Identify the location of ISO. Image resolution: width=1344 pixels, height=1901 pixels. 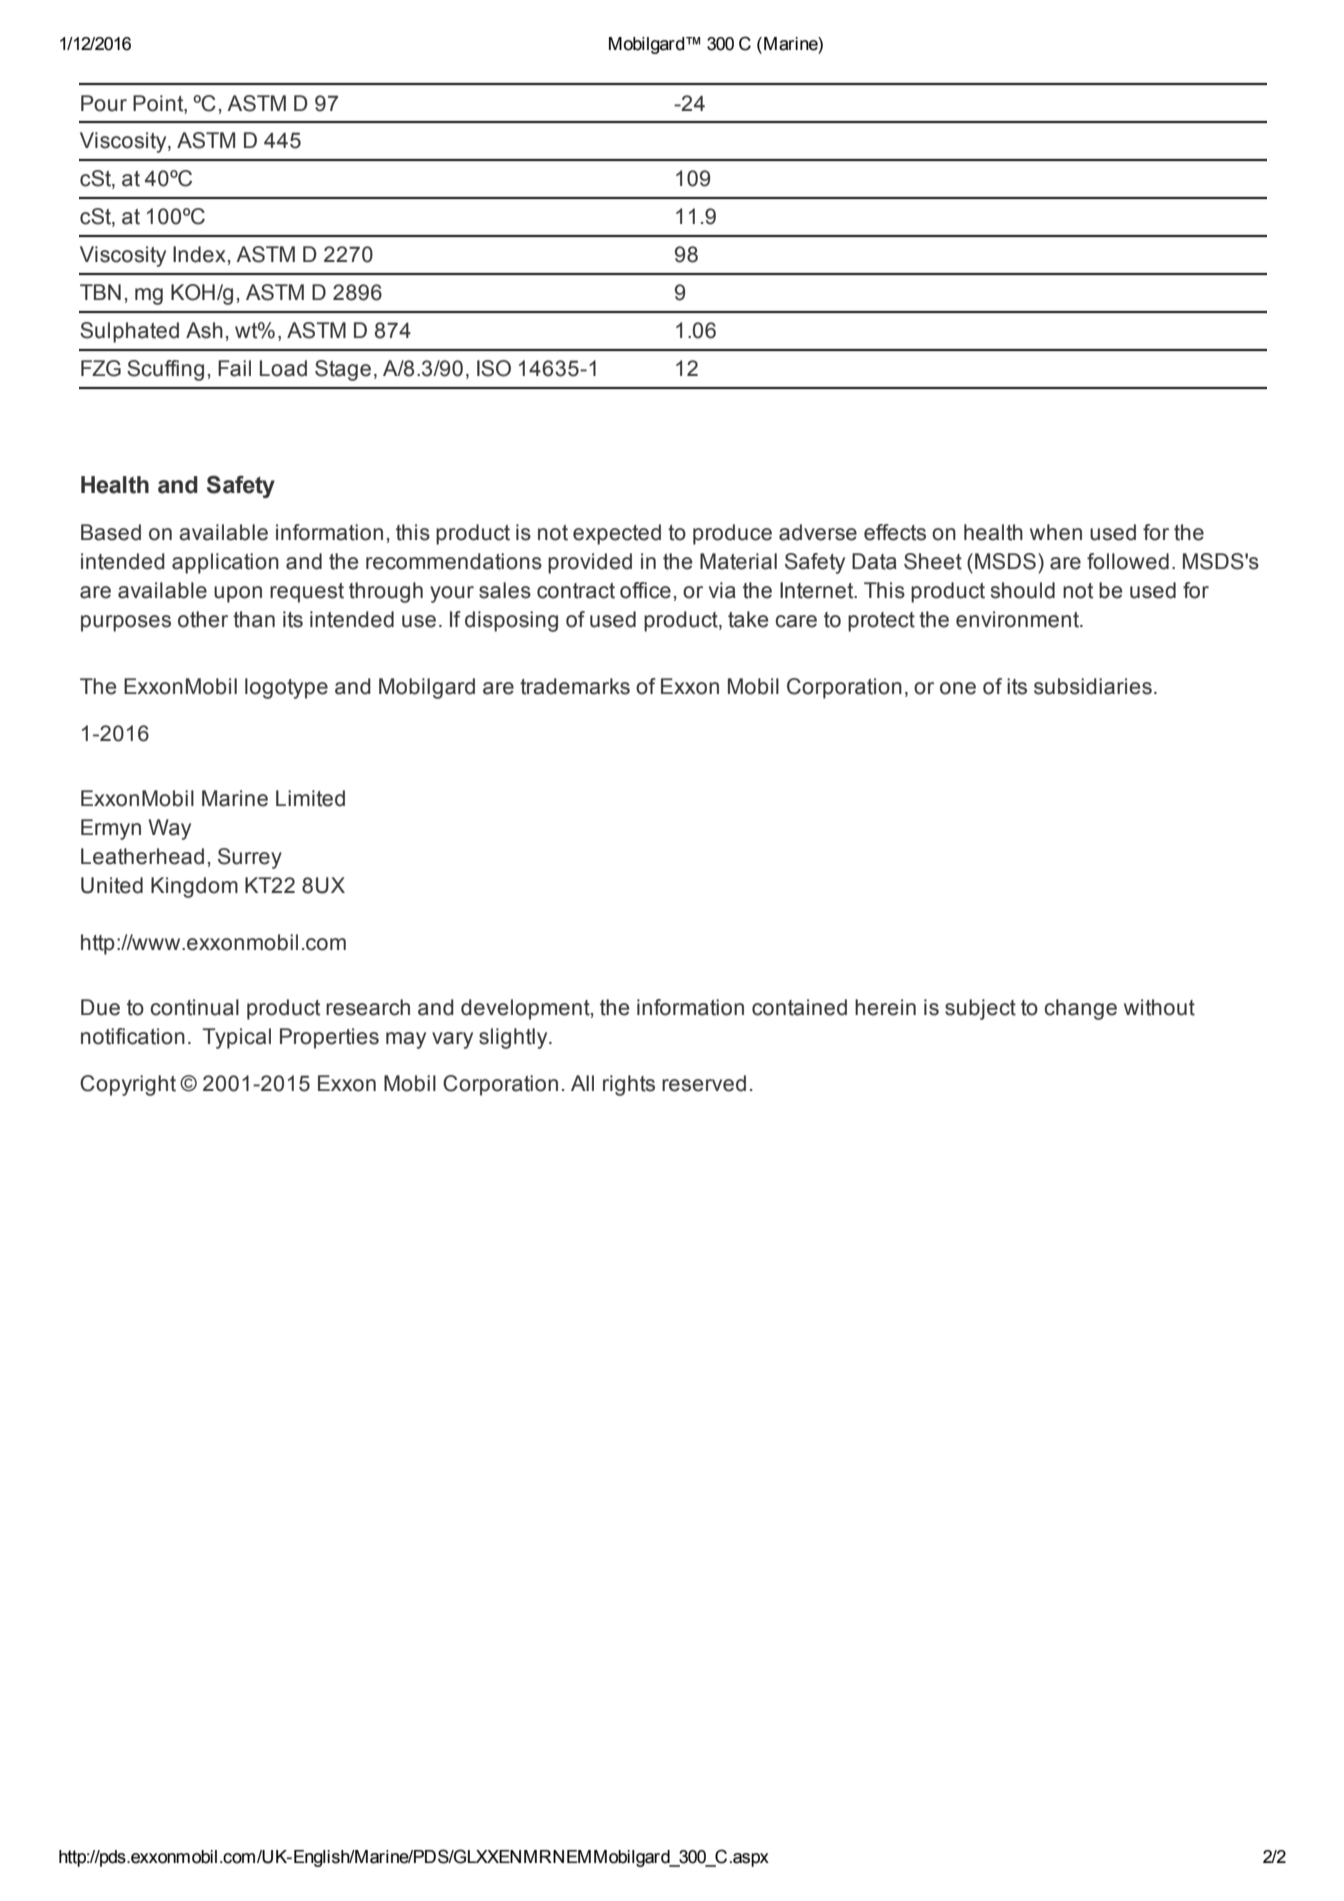
(494, 368).
